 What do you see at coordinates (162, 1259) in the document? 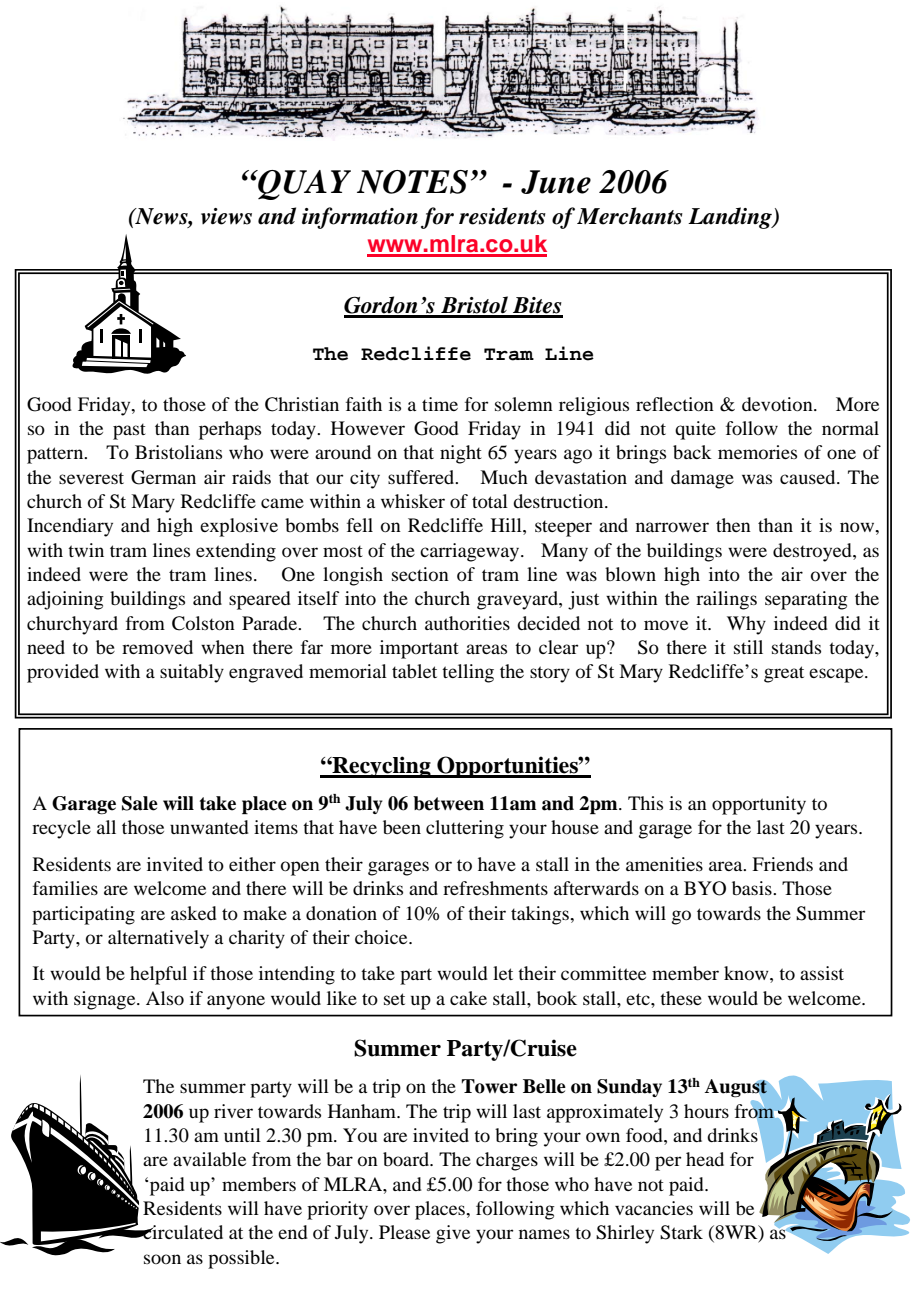
I see `soon` at bounding box center [162, 1259].
